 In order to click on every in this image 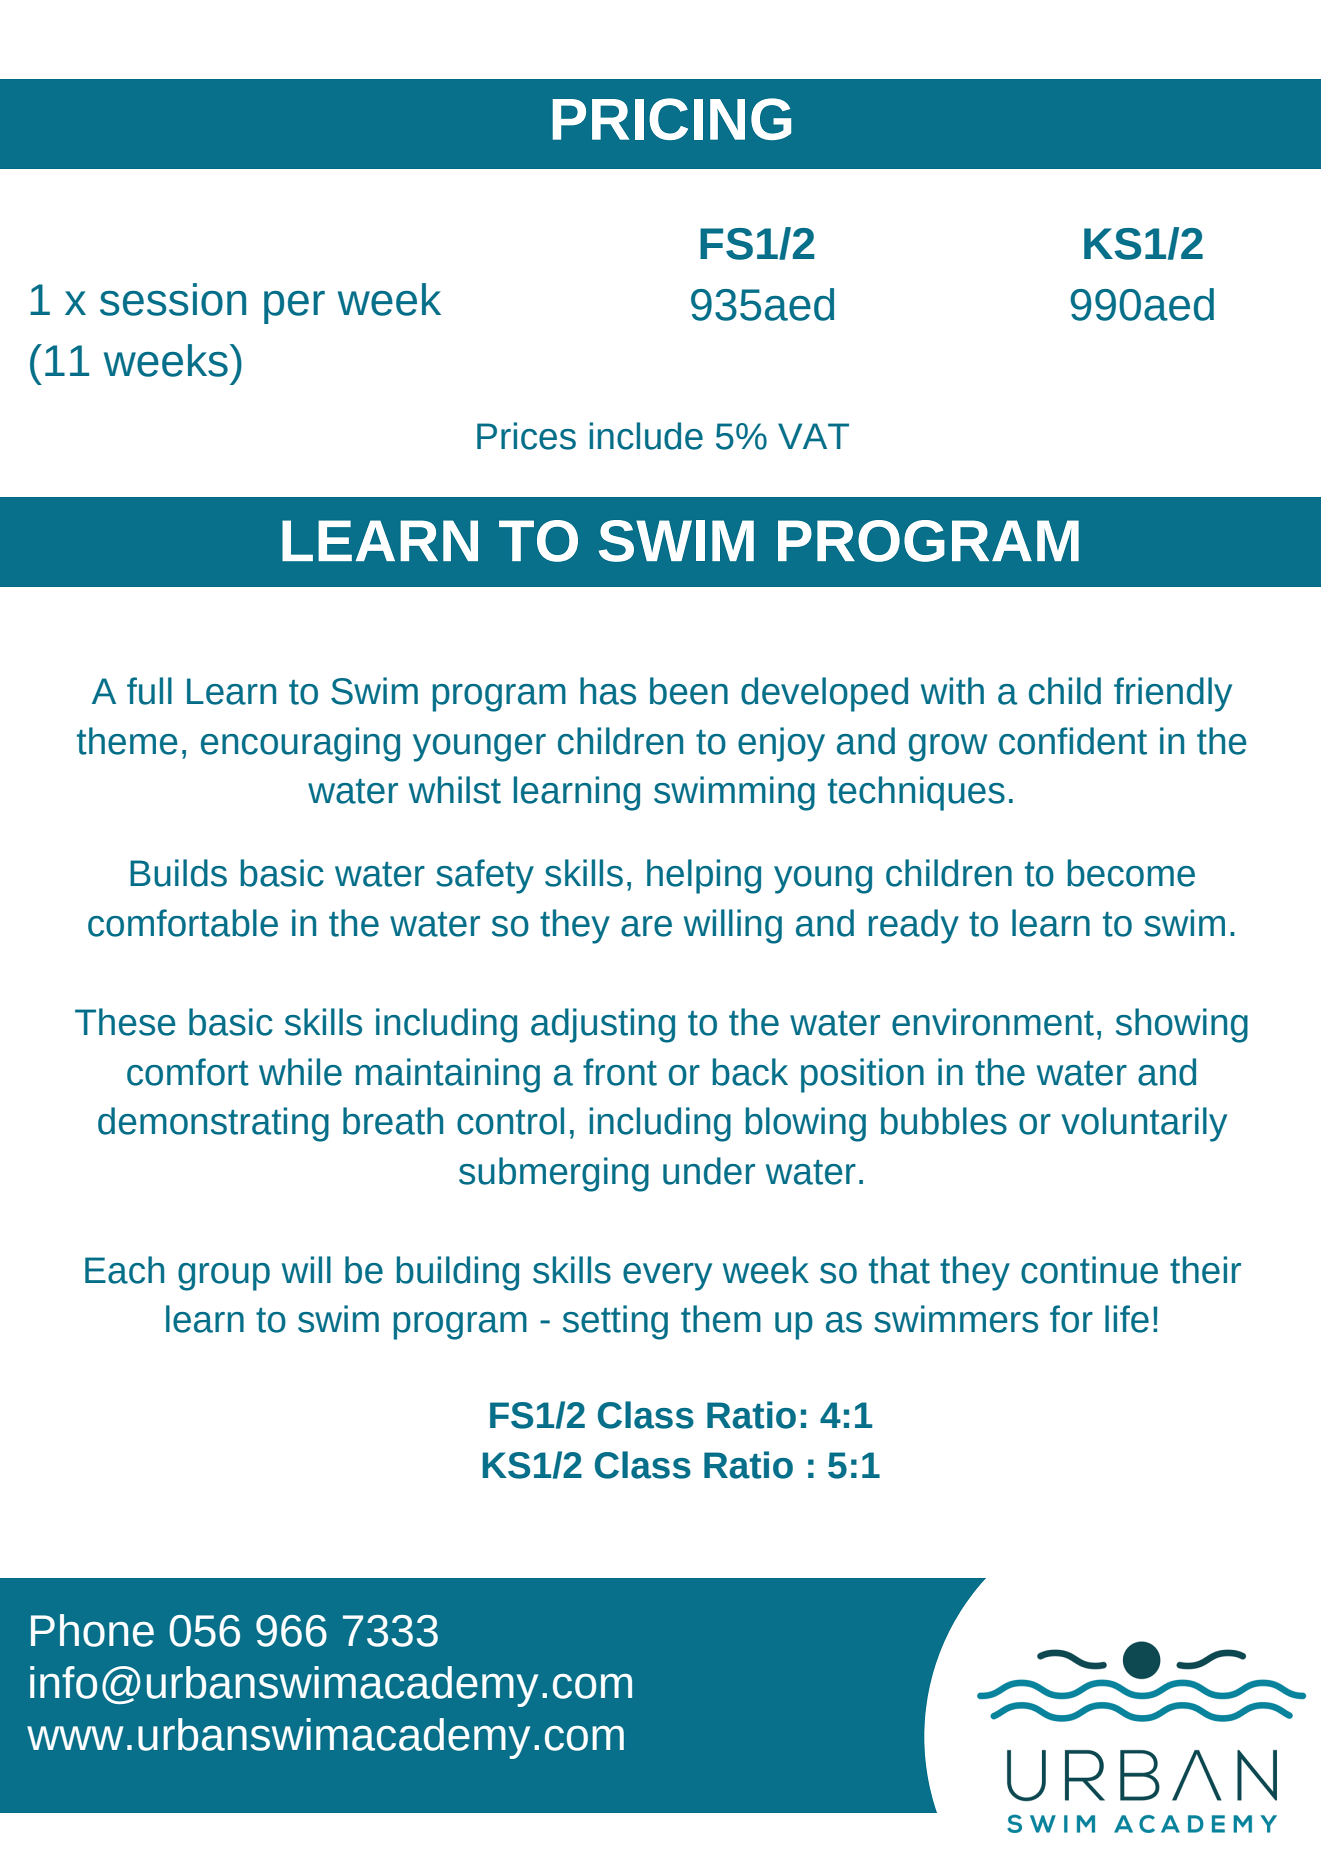, I will do `click(667, 1277)`.
